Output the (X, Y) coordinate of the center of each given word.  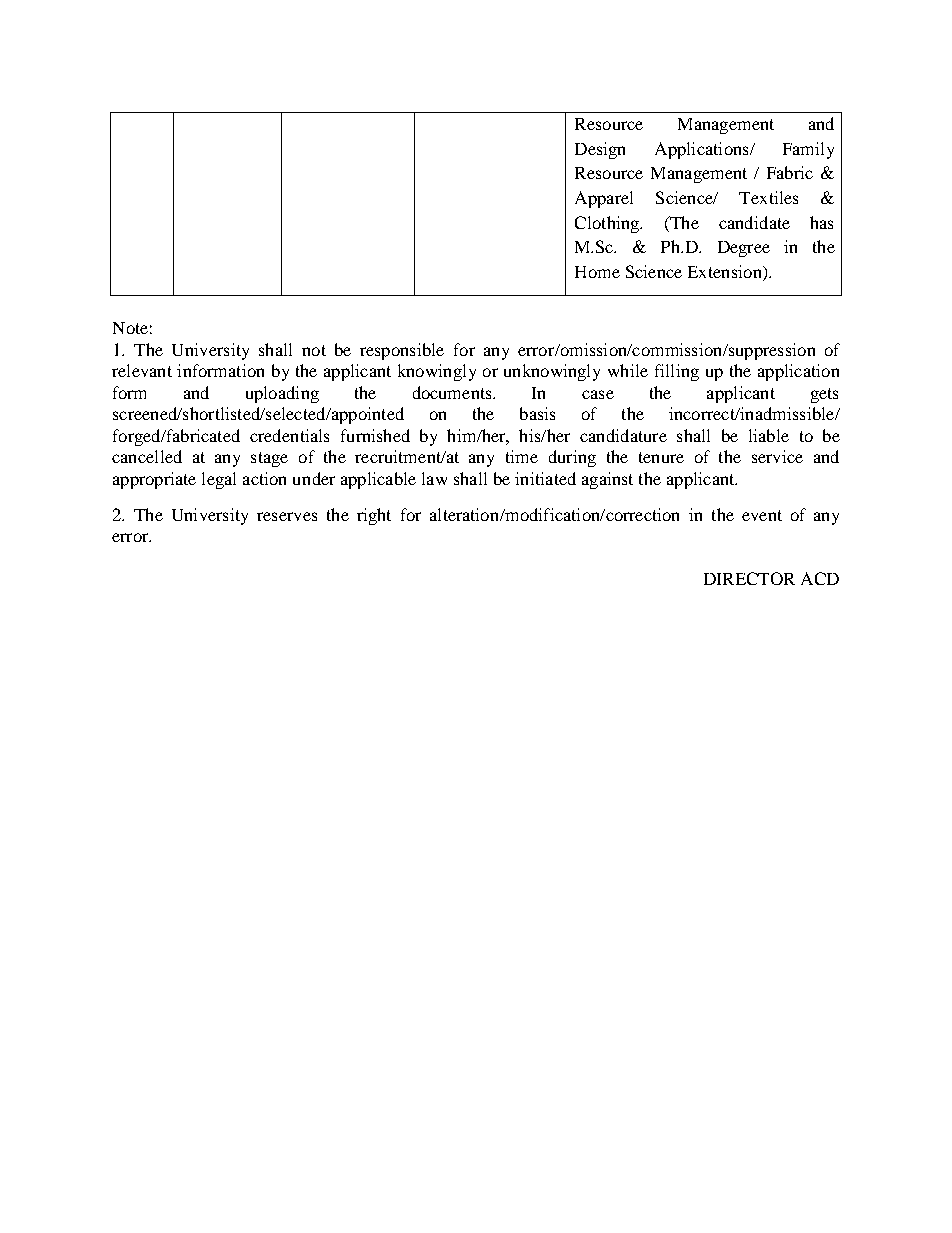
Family (808, 150)
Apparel (604, 199)
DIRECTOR (749, 578)
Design (600, 150)
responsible (402, 351)
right (374, 516)
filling (677, 372)
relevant (142, 370)
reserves (287, 516)
